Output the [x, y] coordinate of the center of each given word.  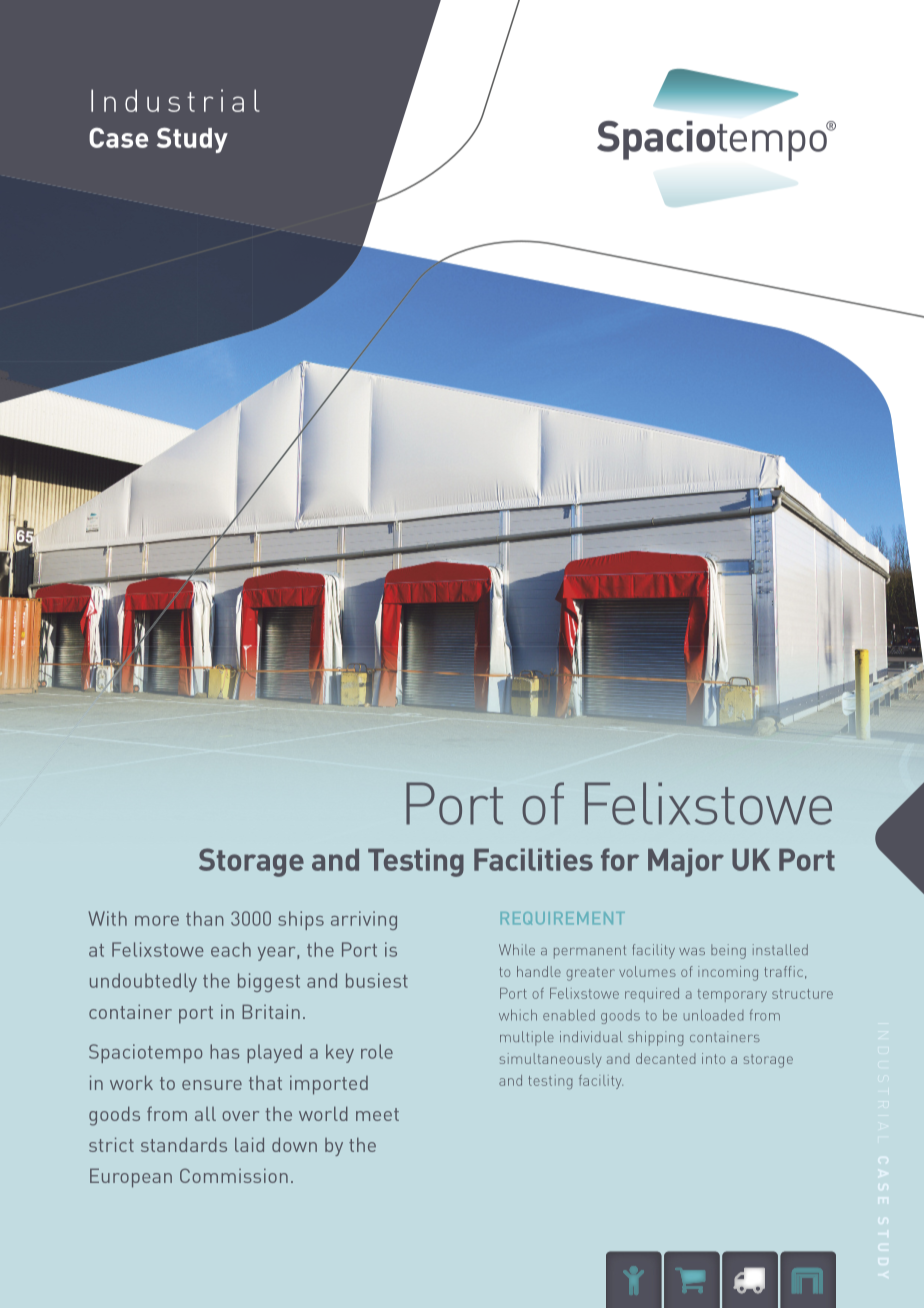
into [713, 1058]
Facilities [533, 859]
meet [377, 1114]
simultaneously [550, 1060]
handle [539, 971]
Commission [234, 1175]
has [225, 1051]
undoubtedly [143, 982]
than [204, 918]
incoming [728, 973]
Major [686, 862]
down [294, 1144]
